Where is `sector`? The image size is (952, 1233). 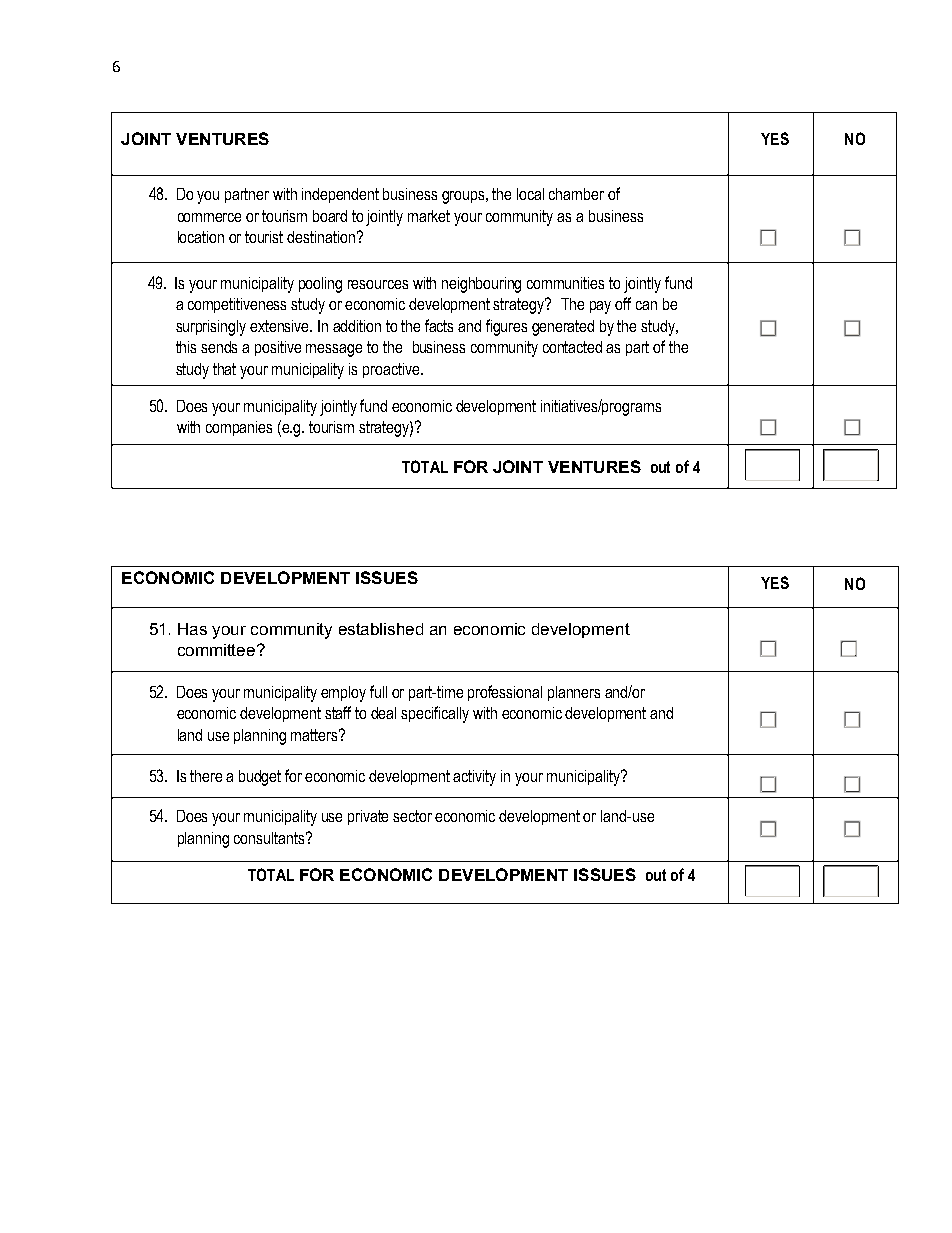 sector is located at coordinates (412, 816).
